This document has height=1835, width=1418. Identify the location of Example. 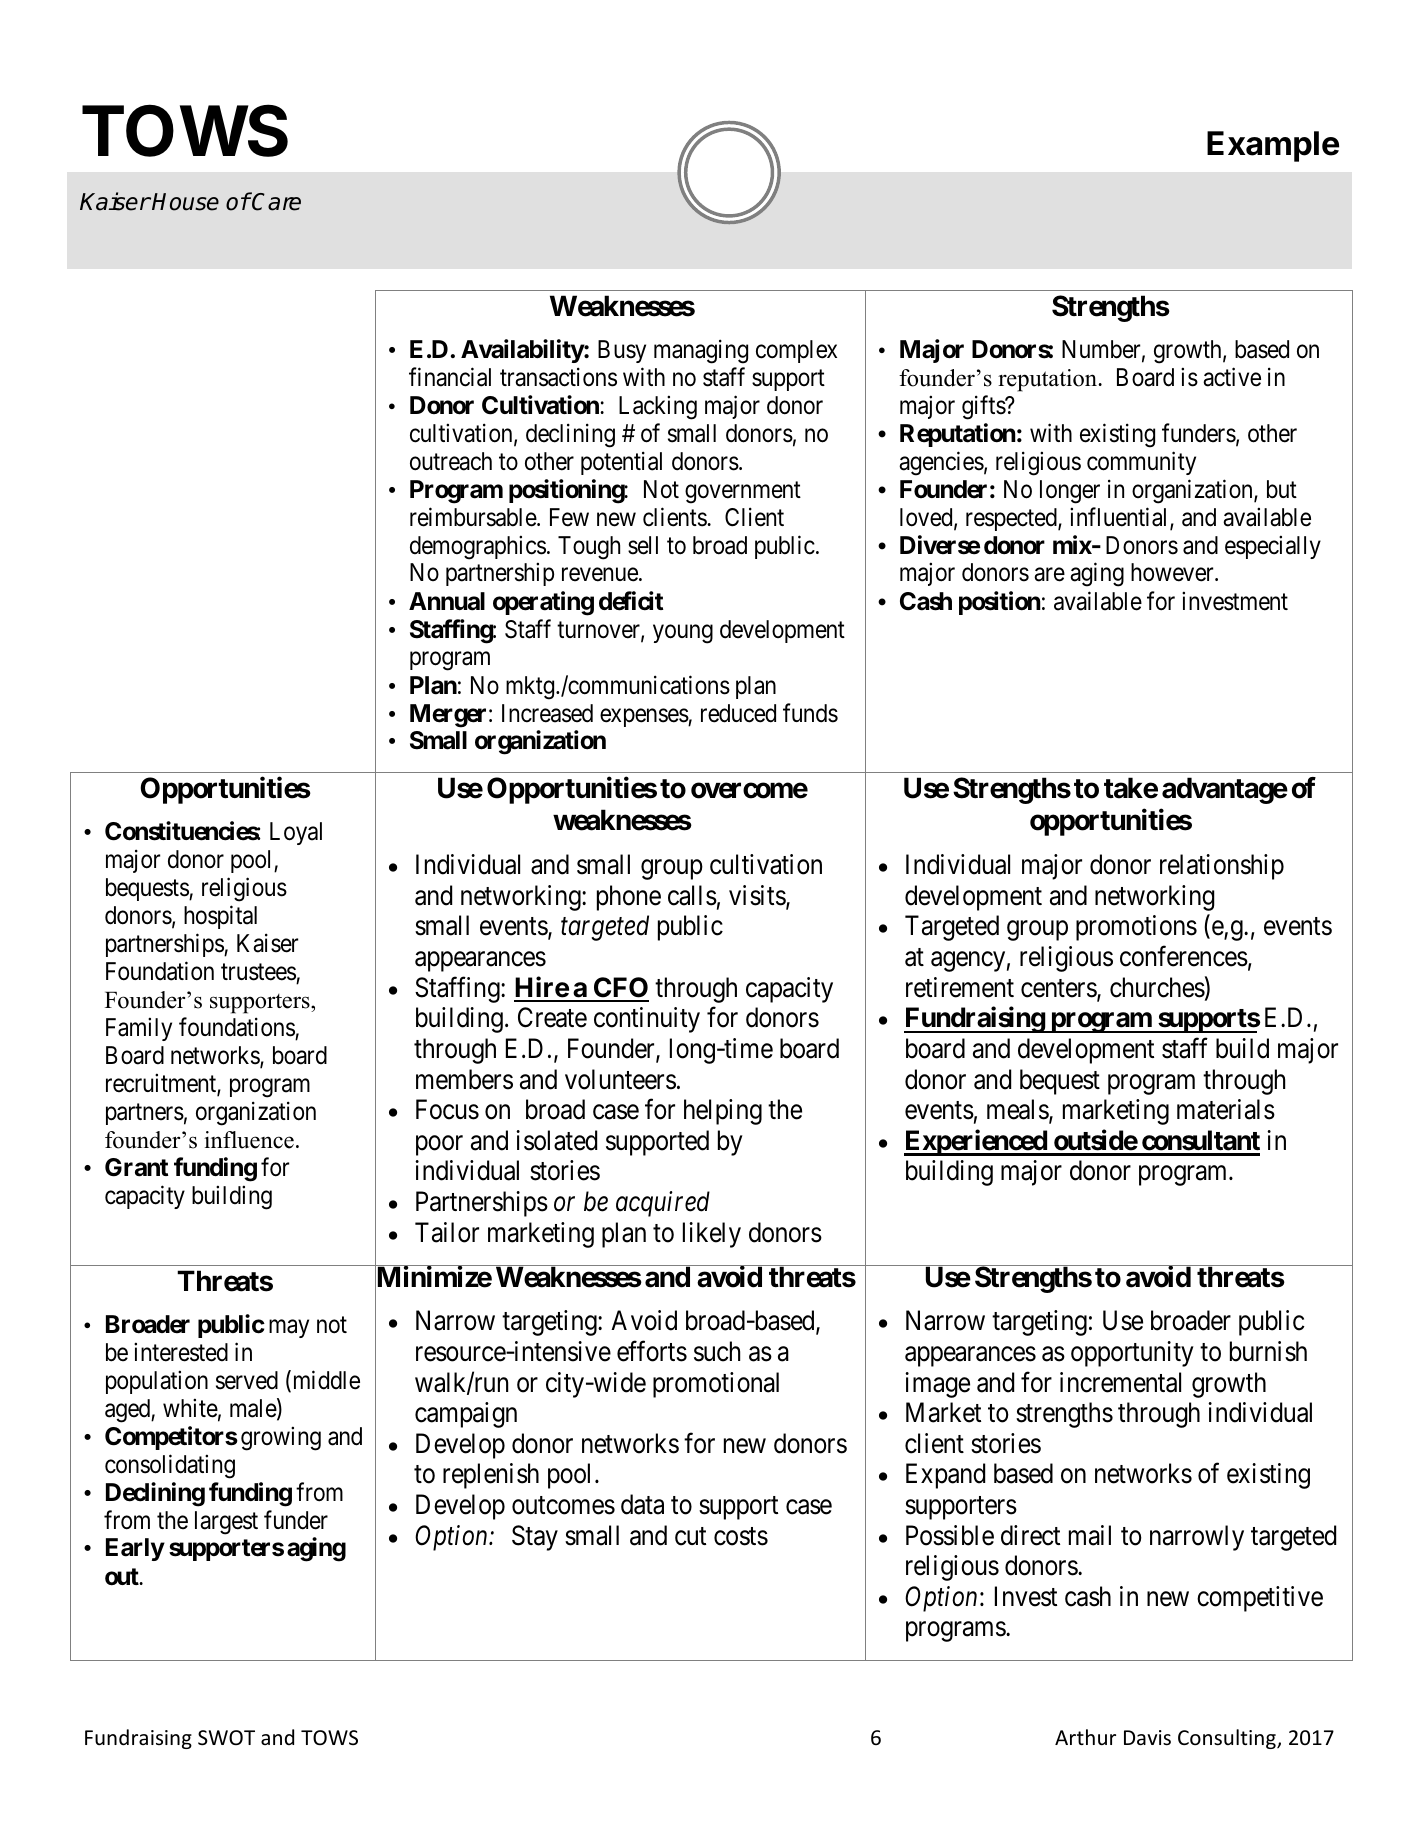
(1273, 146).
